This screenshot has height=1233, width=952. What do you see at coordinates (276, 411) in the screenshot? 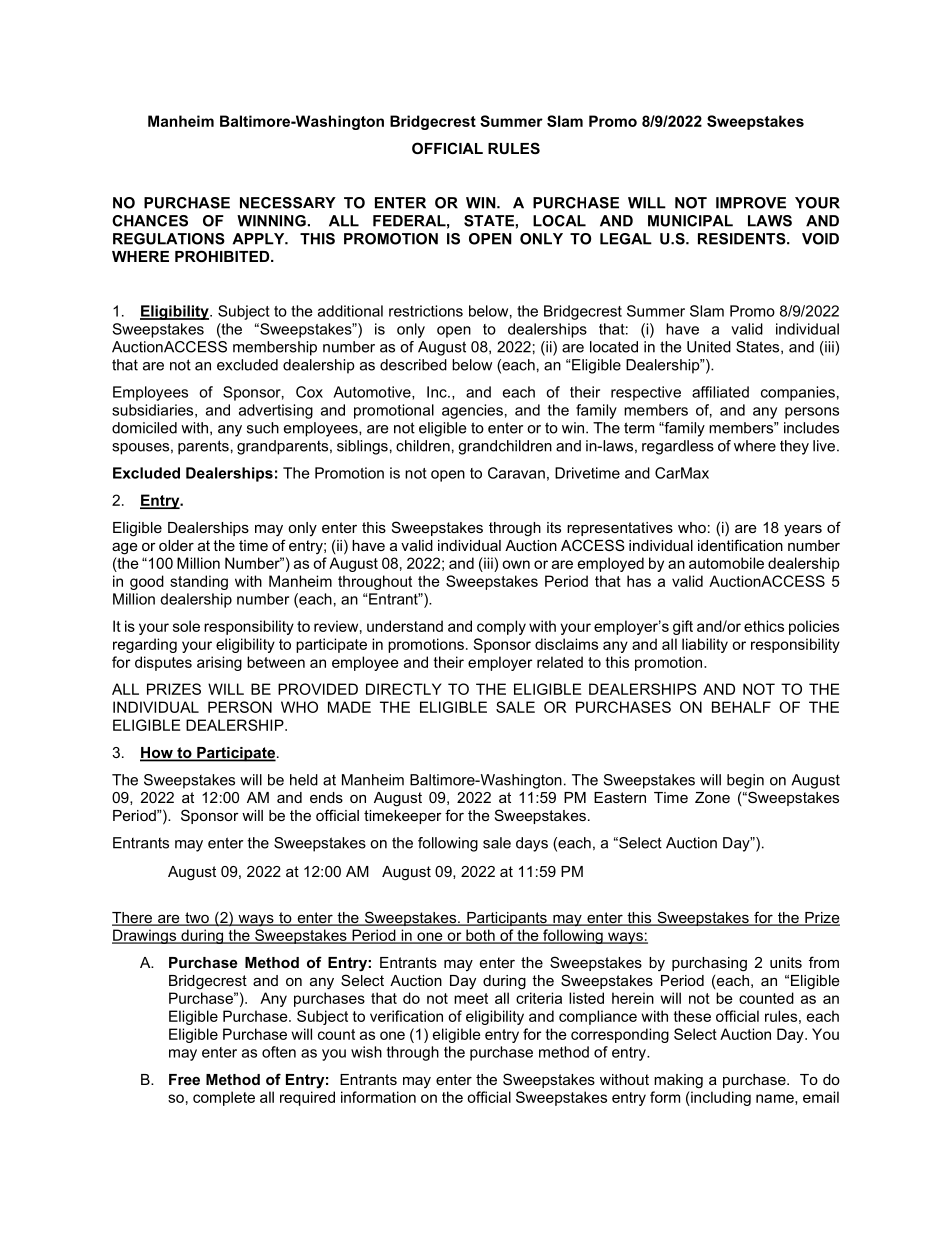
I see `advertising` at bounding box center [276, 411].
